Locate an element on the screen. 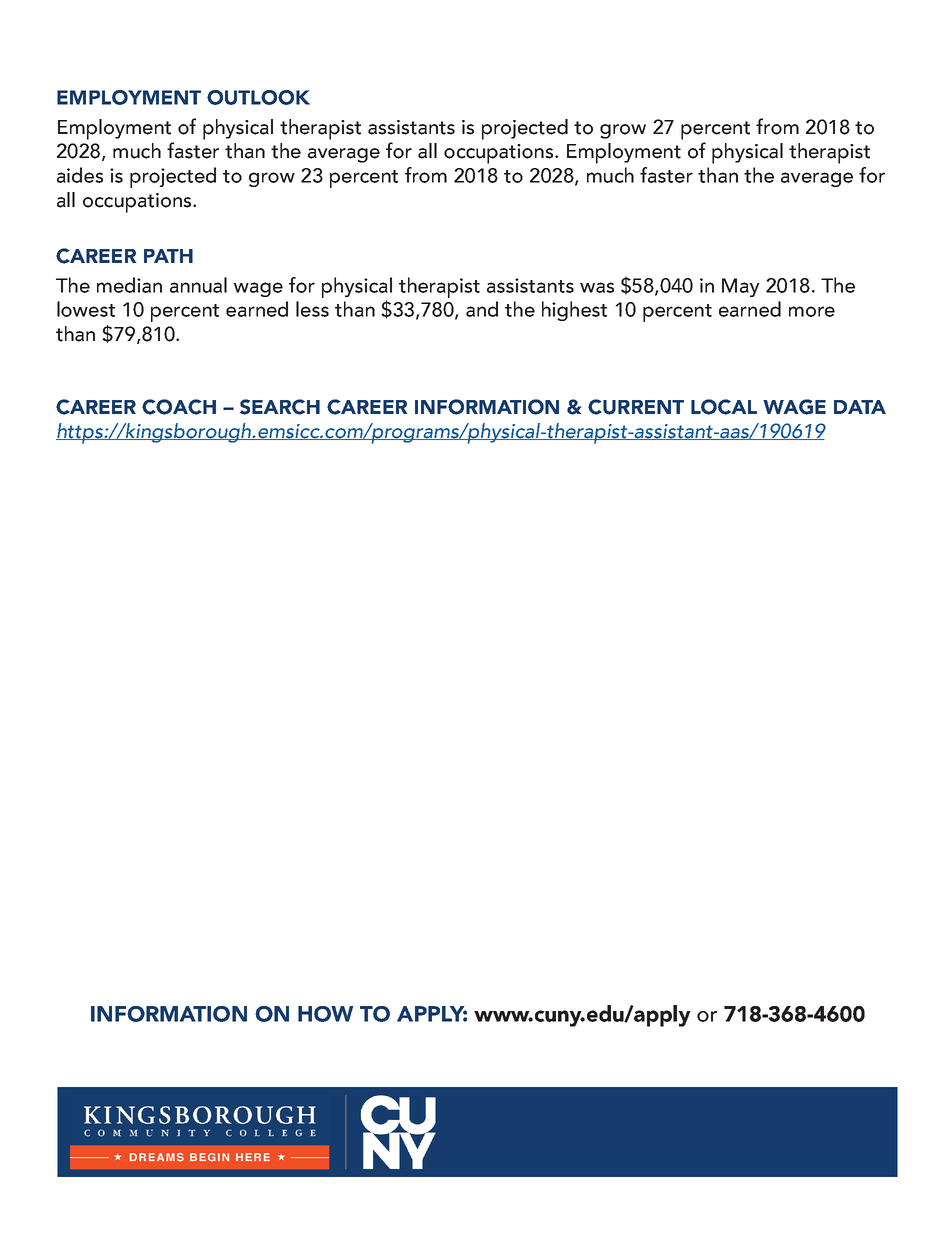 Image resolution: width=952 pixels, height=1233 pixels. OUTLOOK is located at coordinates (258, 97).
